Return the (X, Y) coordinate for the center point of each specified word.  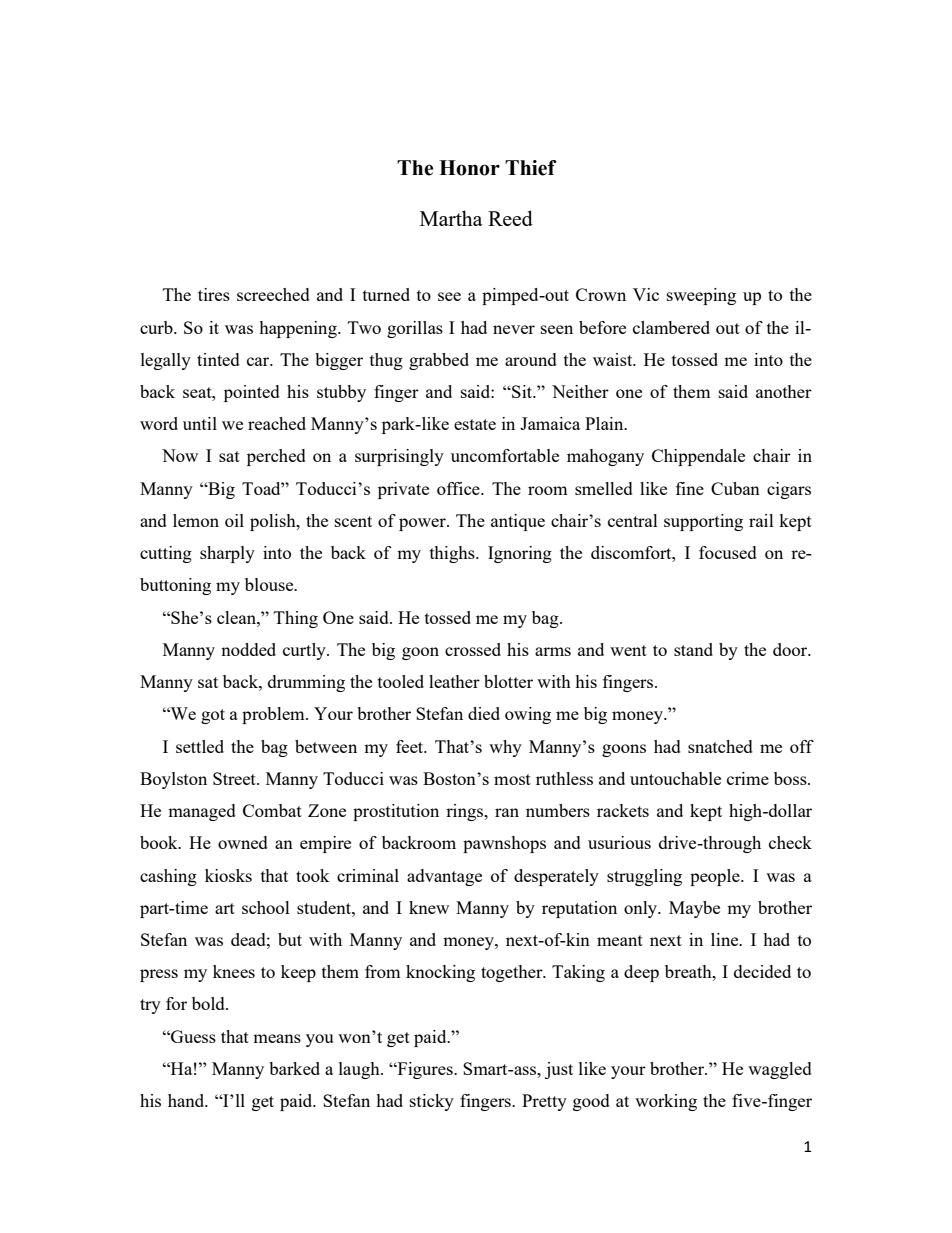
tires (214, 294)
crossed (473, 649)
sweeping (701, 296)
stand (693, 649)
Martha (451, 218)
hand (187, 1100)
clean (237, 617)
